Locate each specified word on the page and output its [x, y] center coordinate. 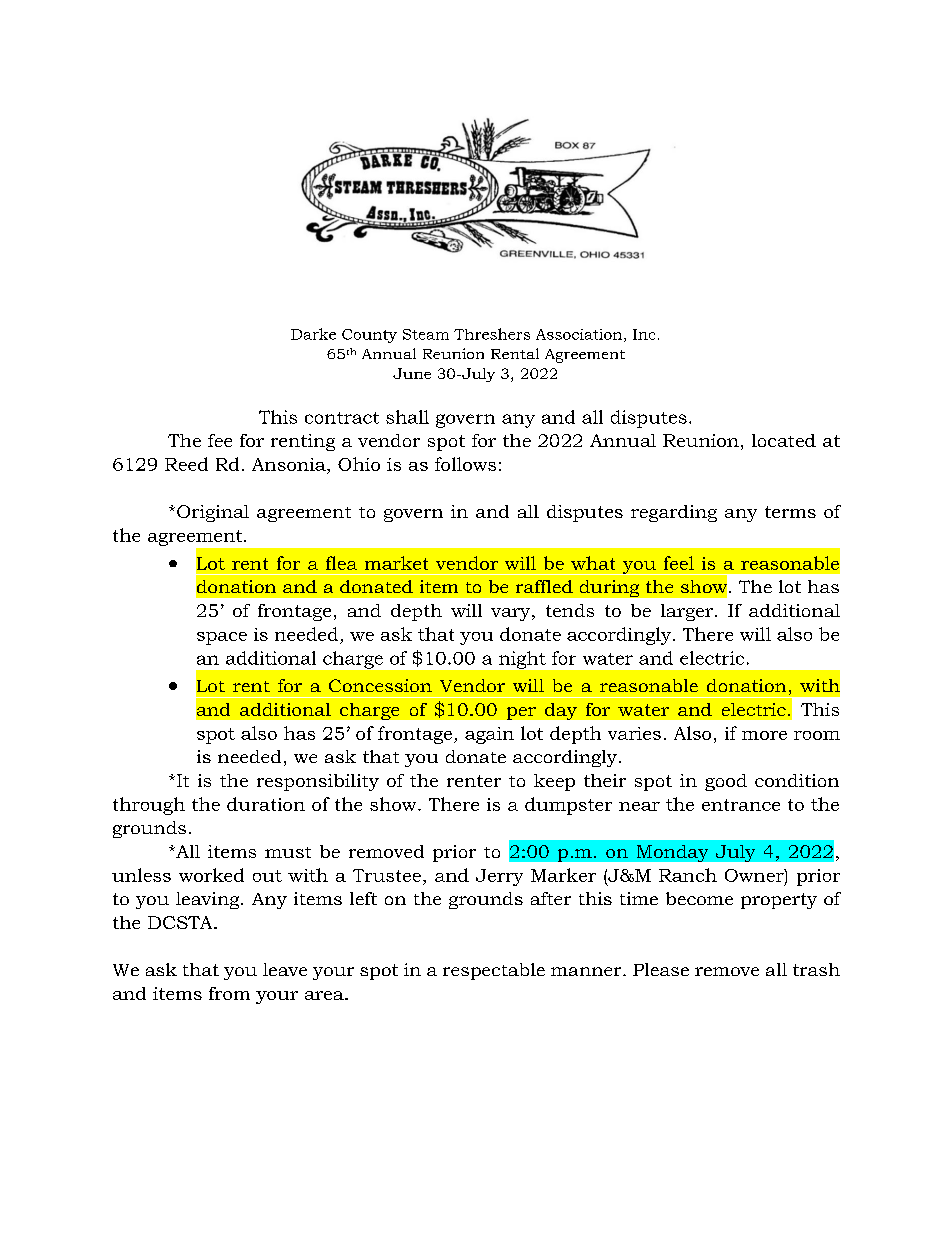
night [522, 660]
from [229, 993]
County [369, 336]
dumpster [568, 806]
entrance [741, 805]
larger [687, 612]
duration [266, 804]
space [222, 638]
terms [790, 512]
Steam [426, 334]
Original [213, 513]
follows [465, 464]
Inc [644, 334]
